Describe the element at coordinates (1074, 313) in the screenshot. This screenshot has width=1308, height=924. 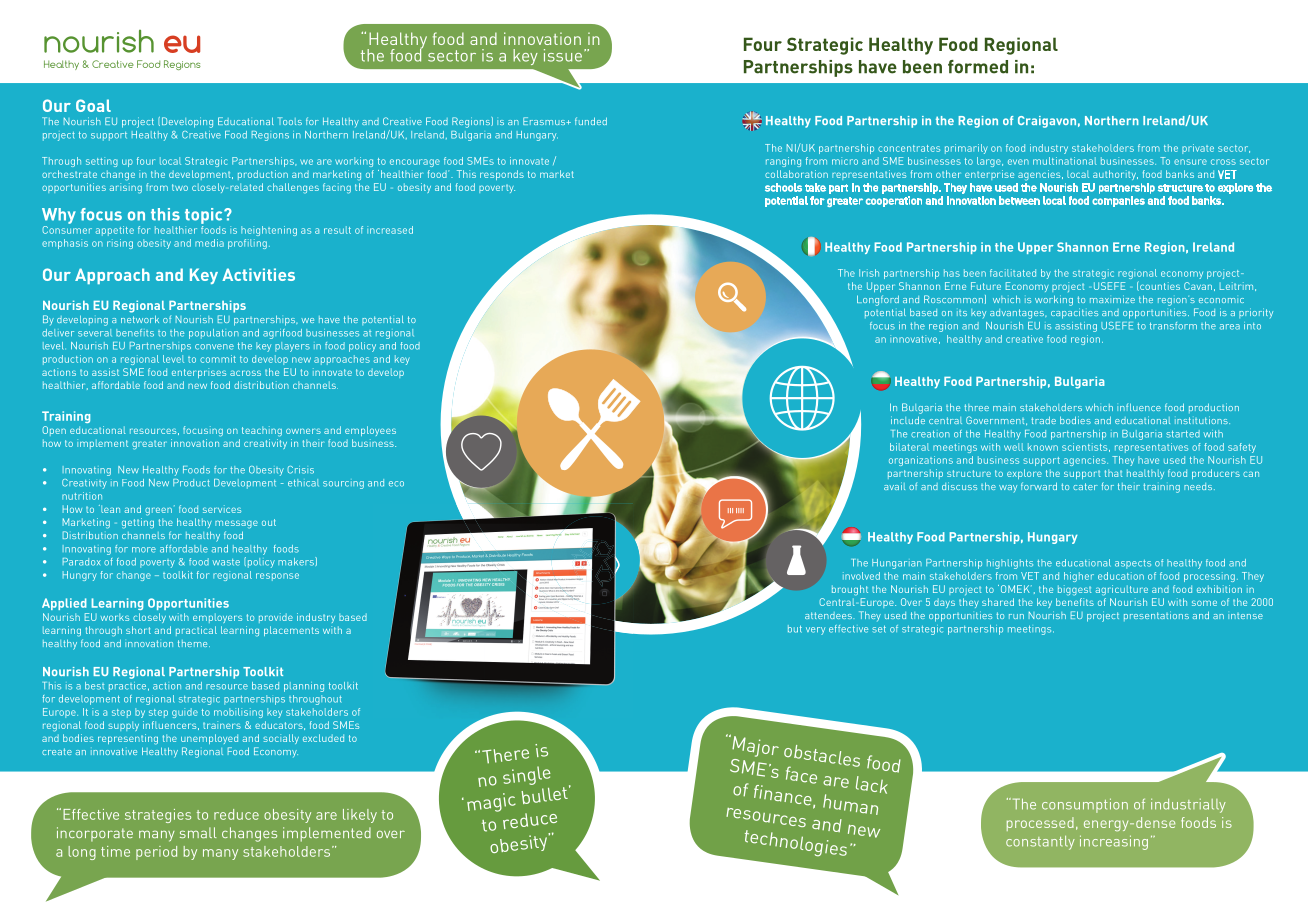
I see `capacities` at that location.
